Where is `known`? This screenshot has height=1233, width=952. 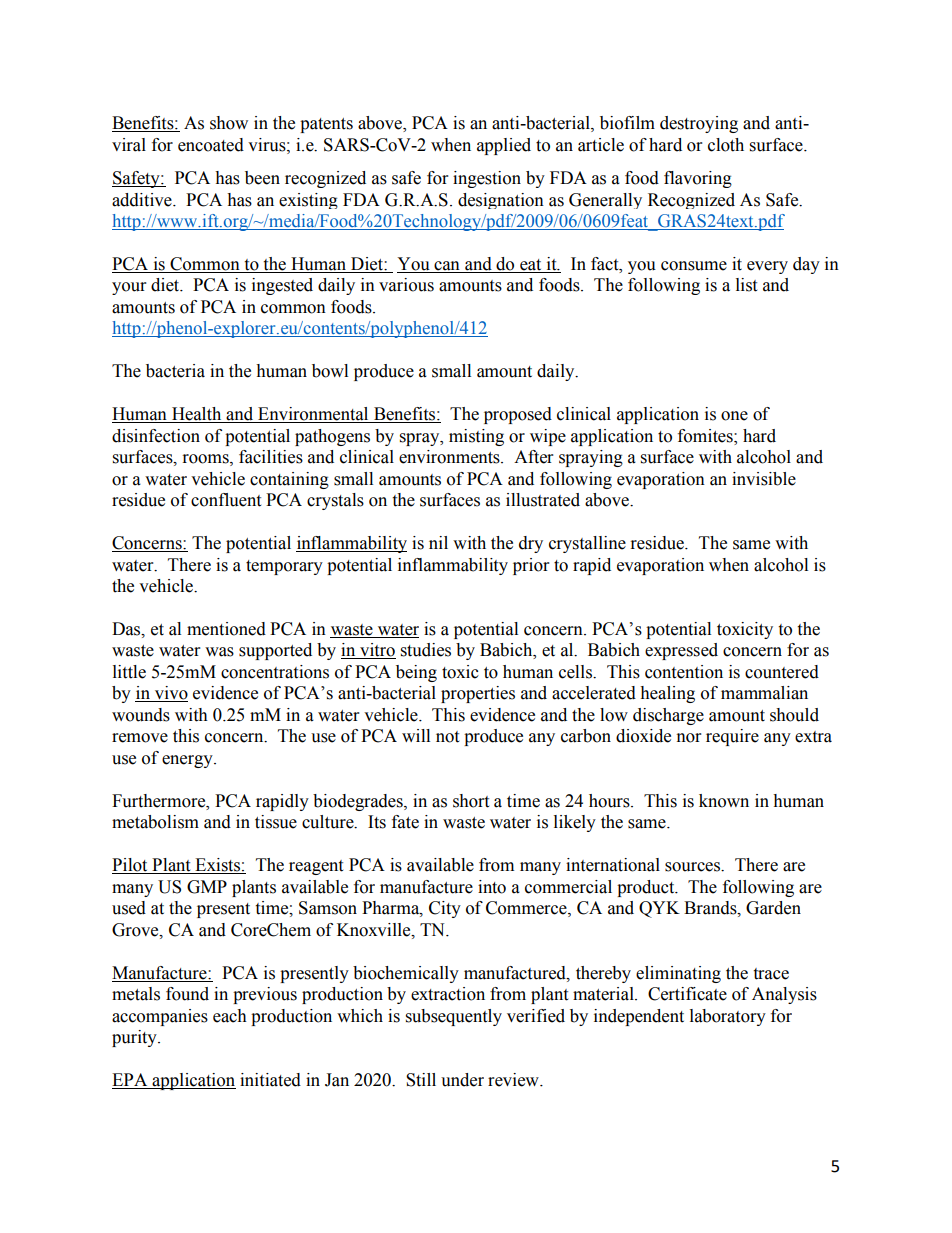
known is located at coordinates (724, 801).
